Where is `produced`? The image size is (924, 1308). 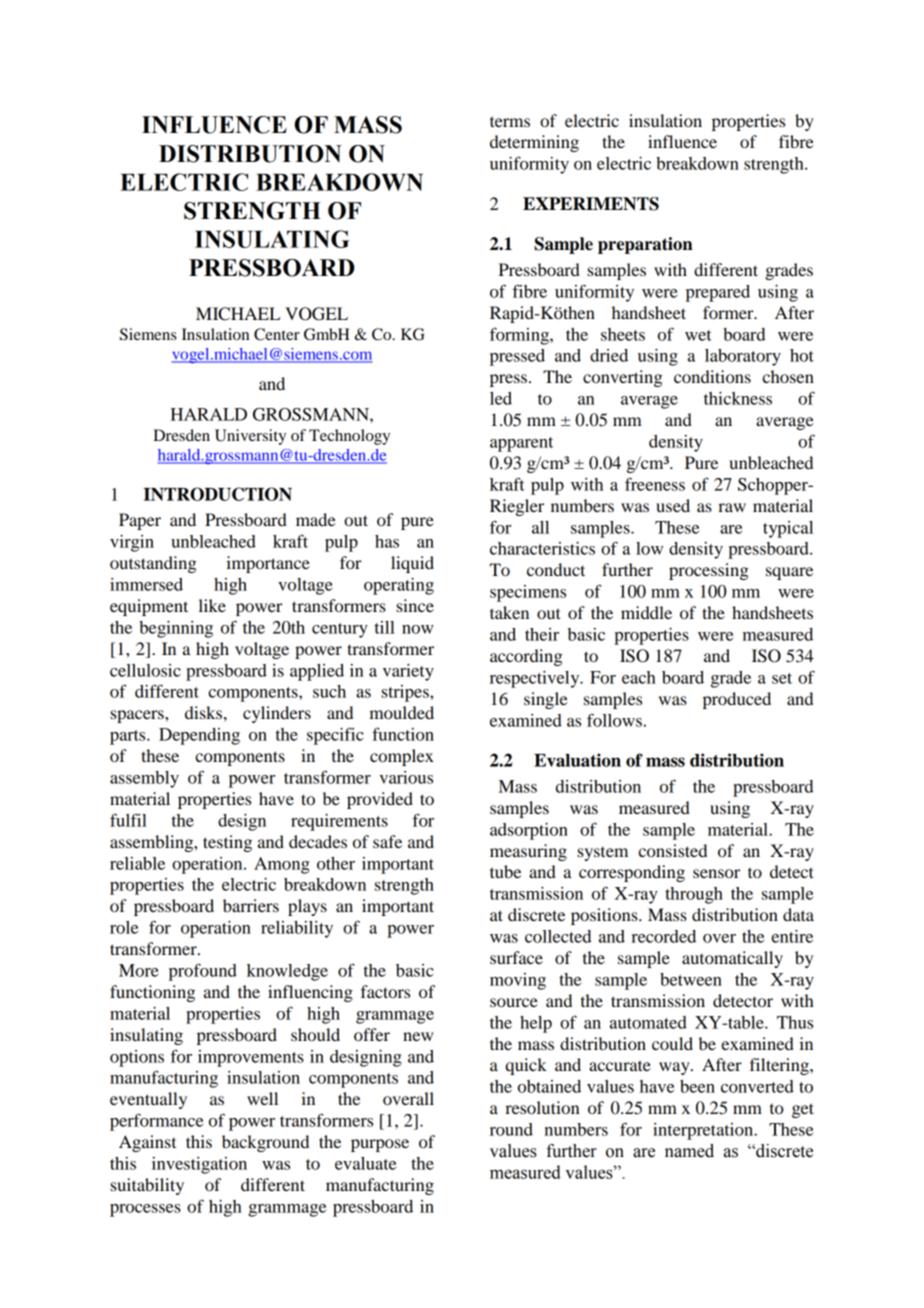
produced is located at coordinates (737, 700).
